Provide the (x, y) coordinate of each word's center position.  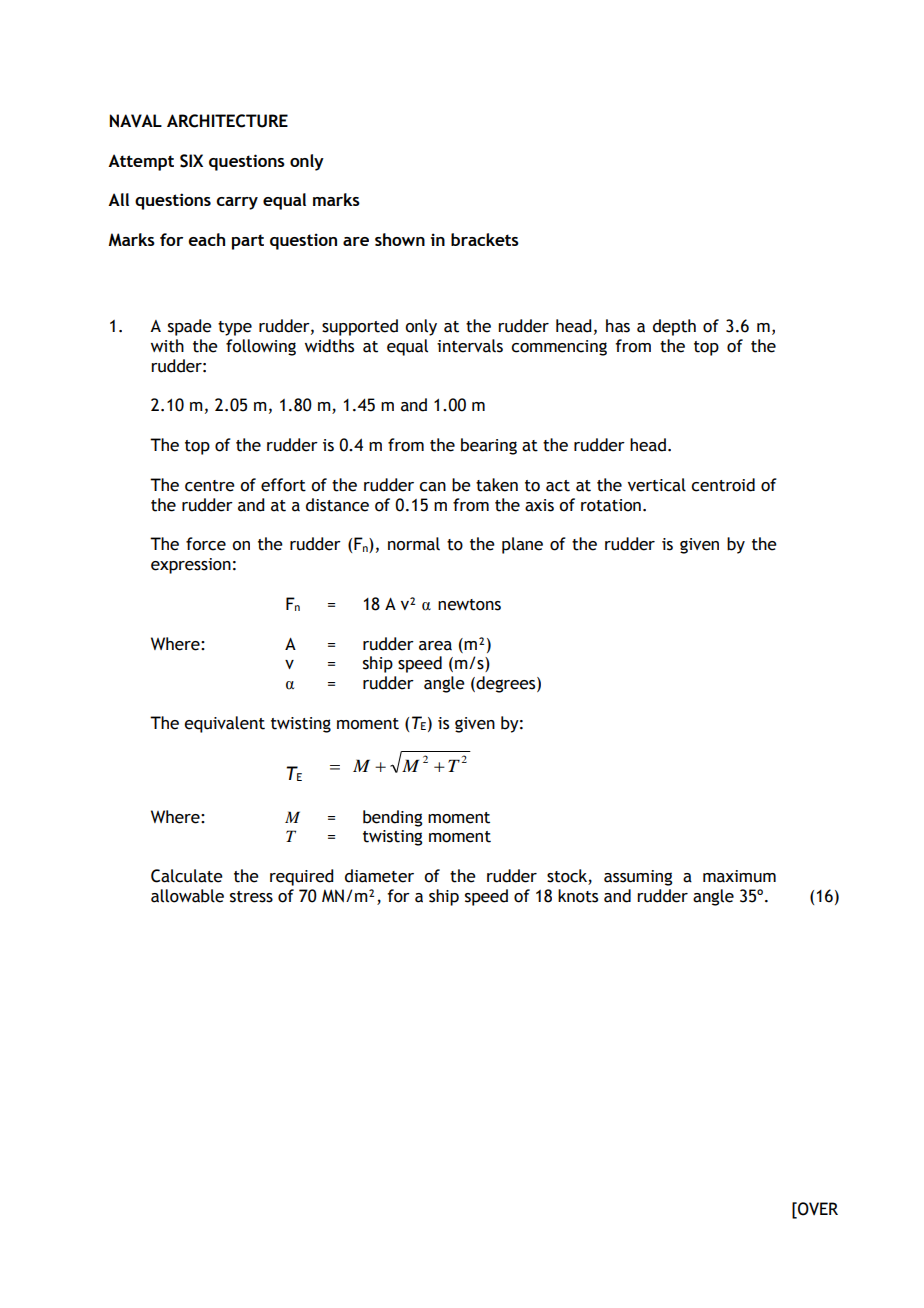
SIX (191, 161)
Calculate (187, 876)
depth (674, 327)
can (432, 487)
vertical (657, 485)
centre (210, 486)
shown (400, 239)
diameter (379, 876)
